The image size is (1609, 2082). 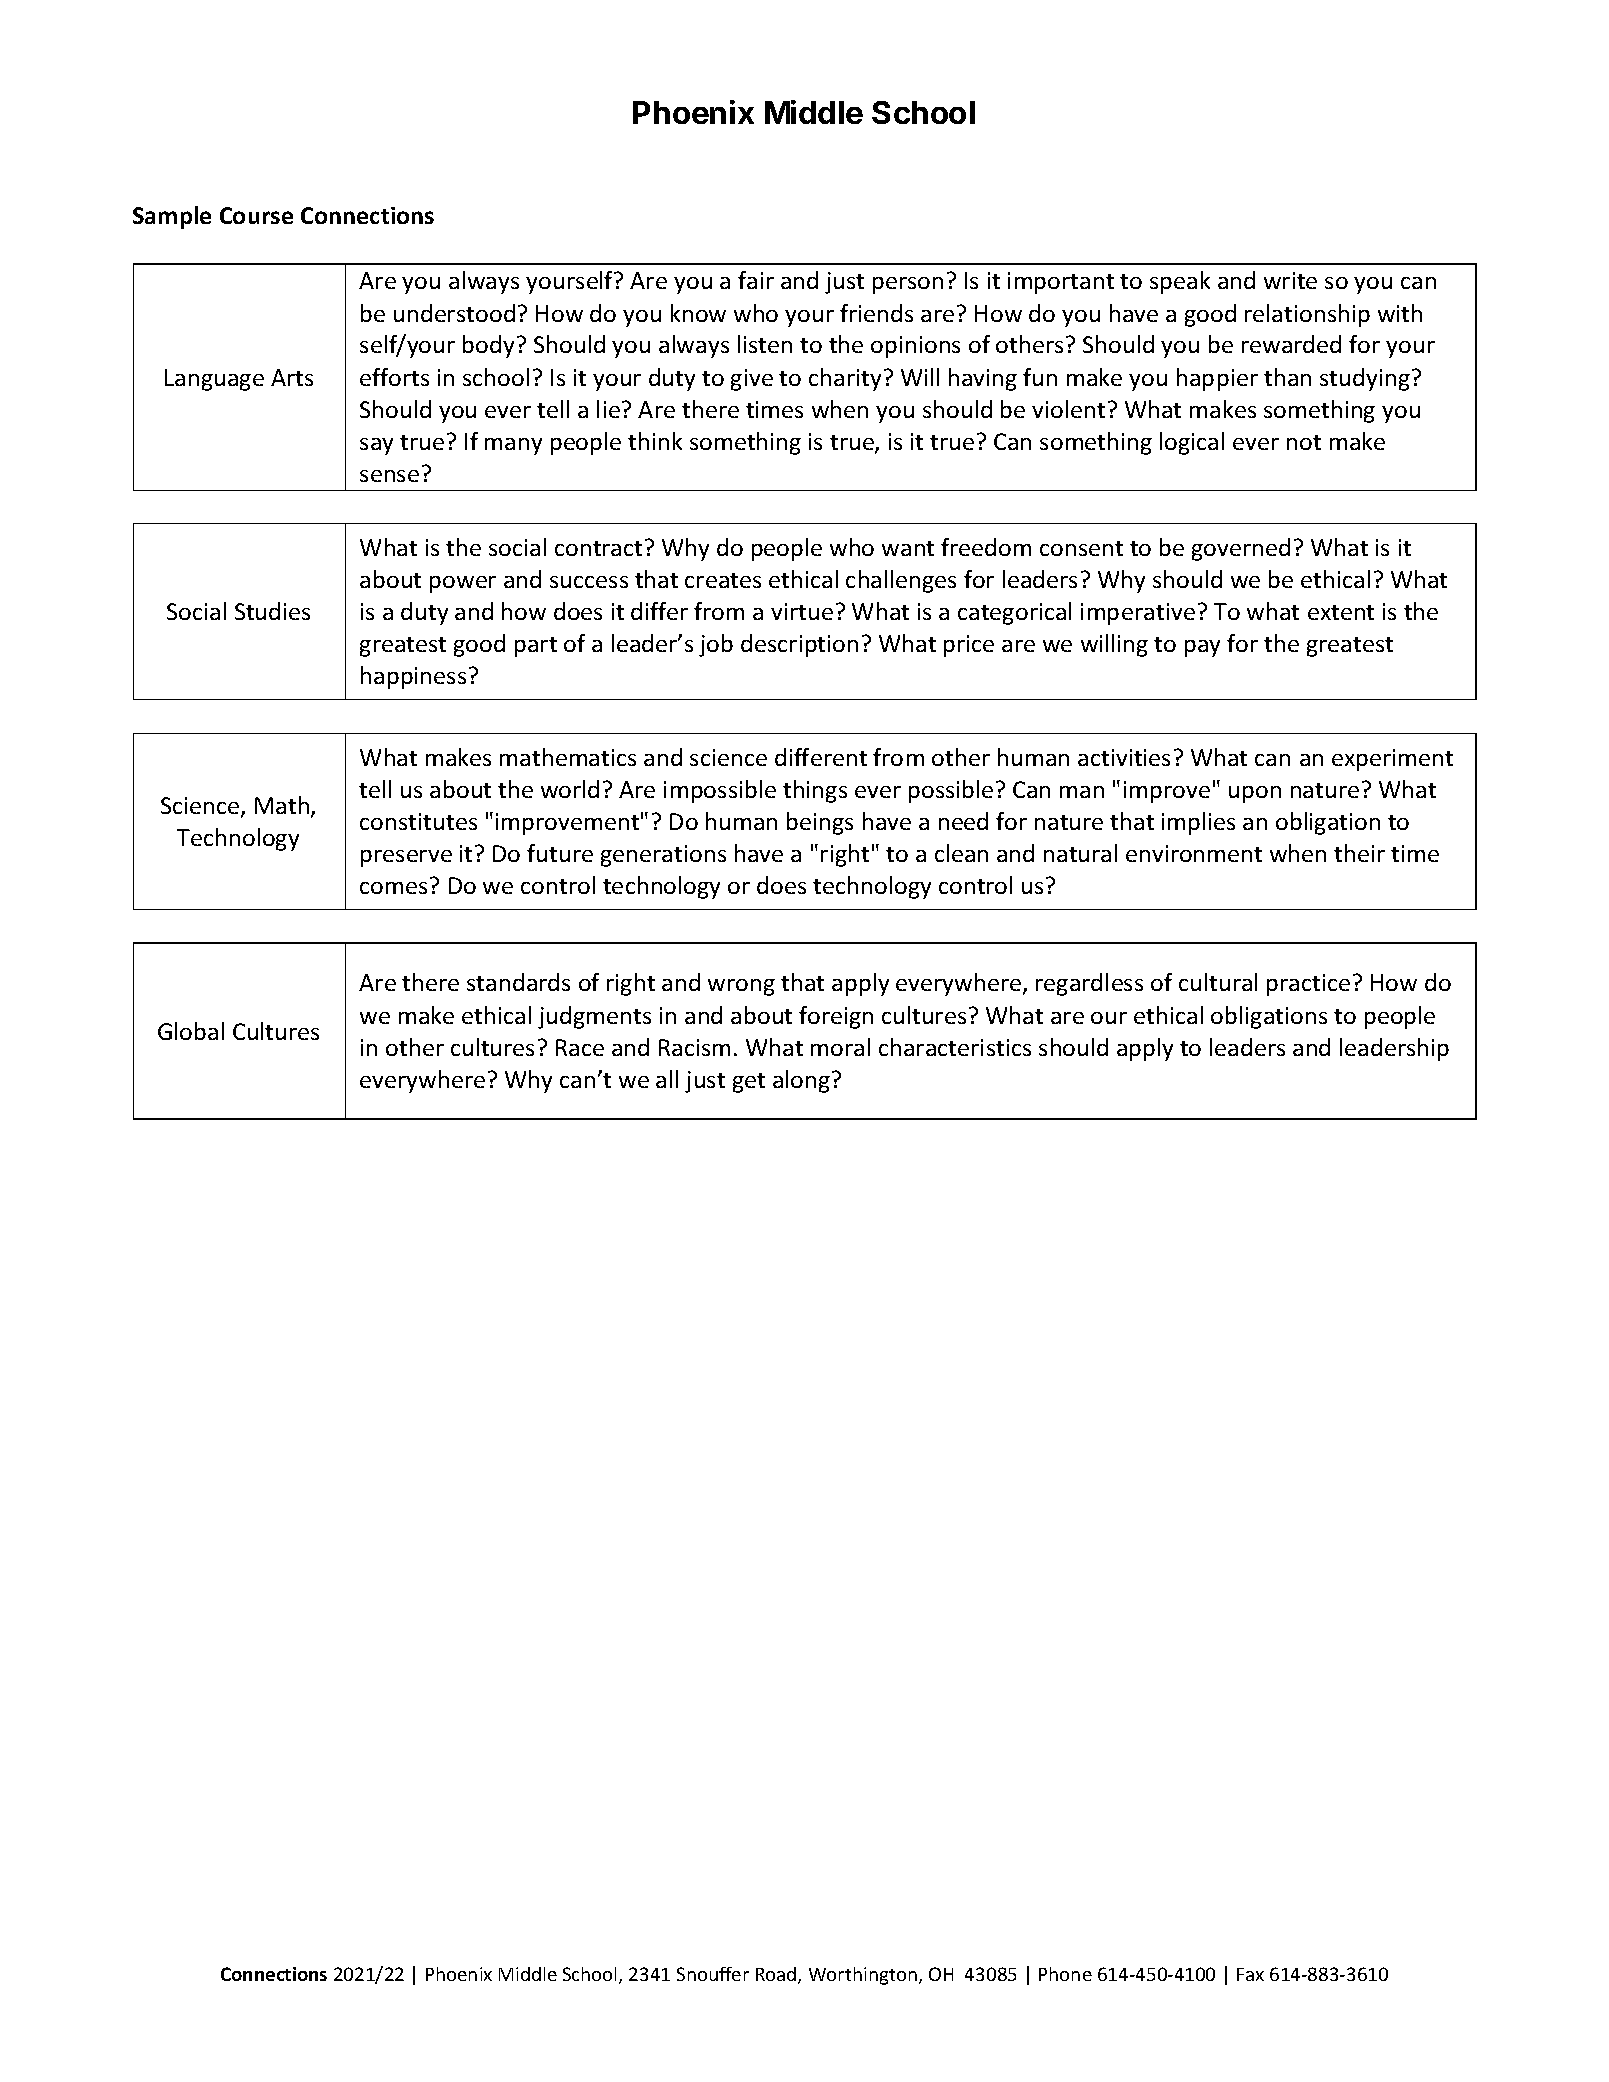 What do you see at coordinates (777, 1975) in the document?
I see `Road` at bounding box center [777, 1975].
